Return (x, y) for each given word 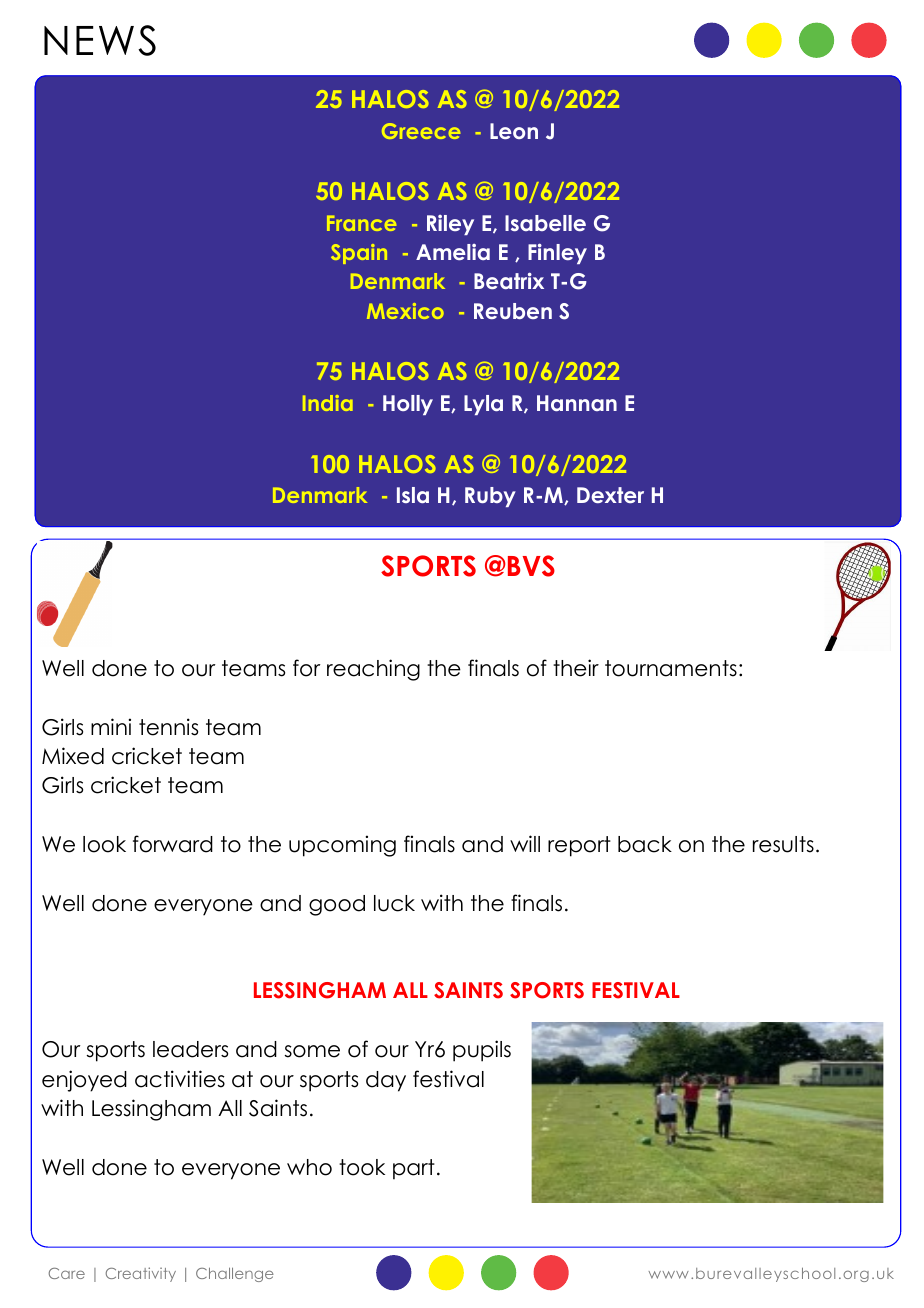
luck (394, 903)
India (328, 403)
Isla (413, 495)
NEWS (100, 40)
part (414, 1169)
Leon (514, 131)
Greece (421, 131)
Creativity (140, 1274)
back (645, 844)
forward (173, 844)
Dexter (610, 495)
